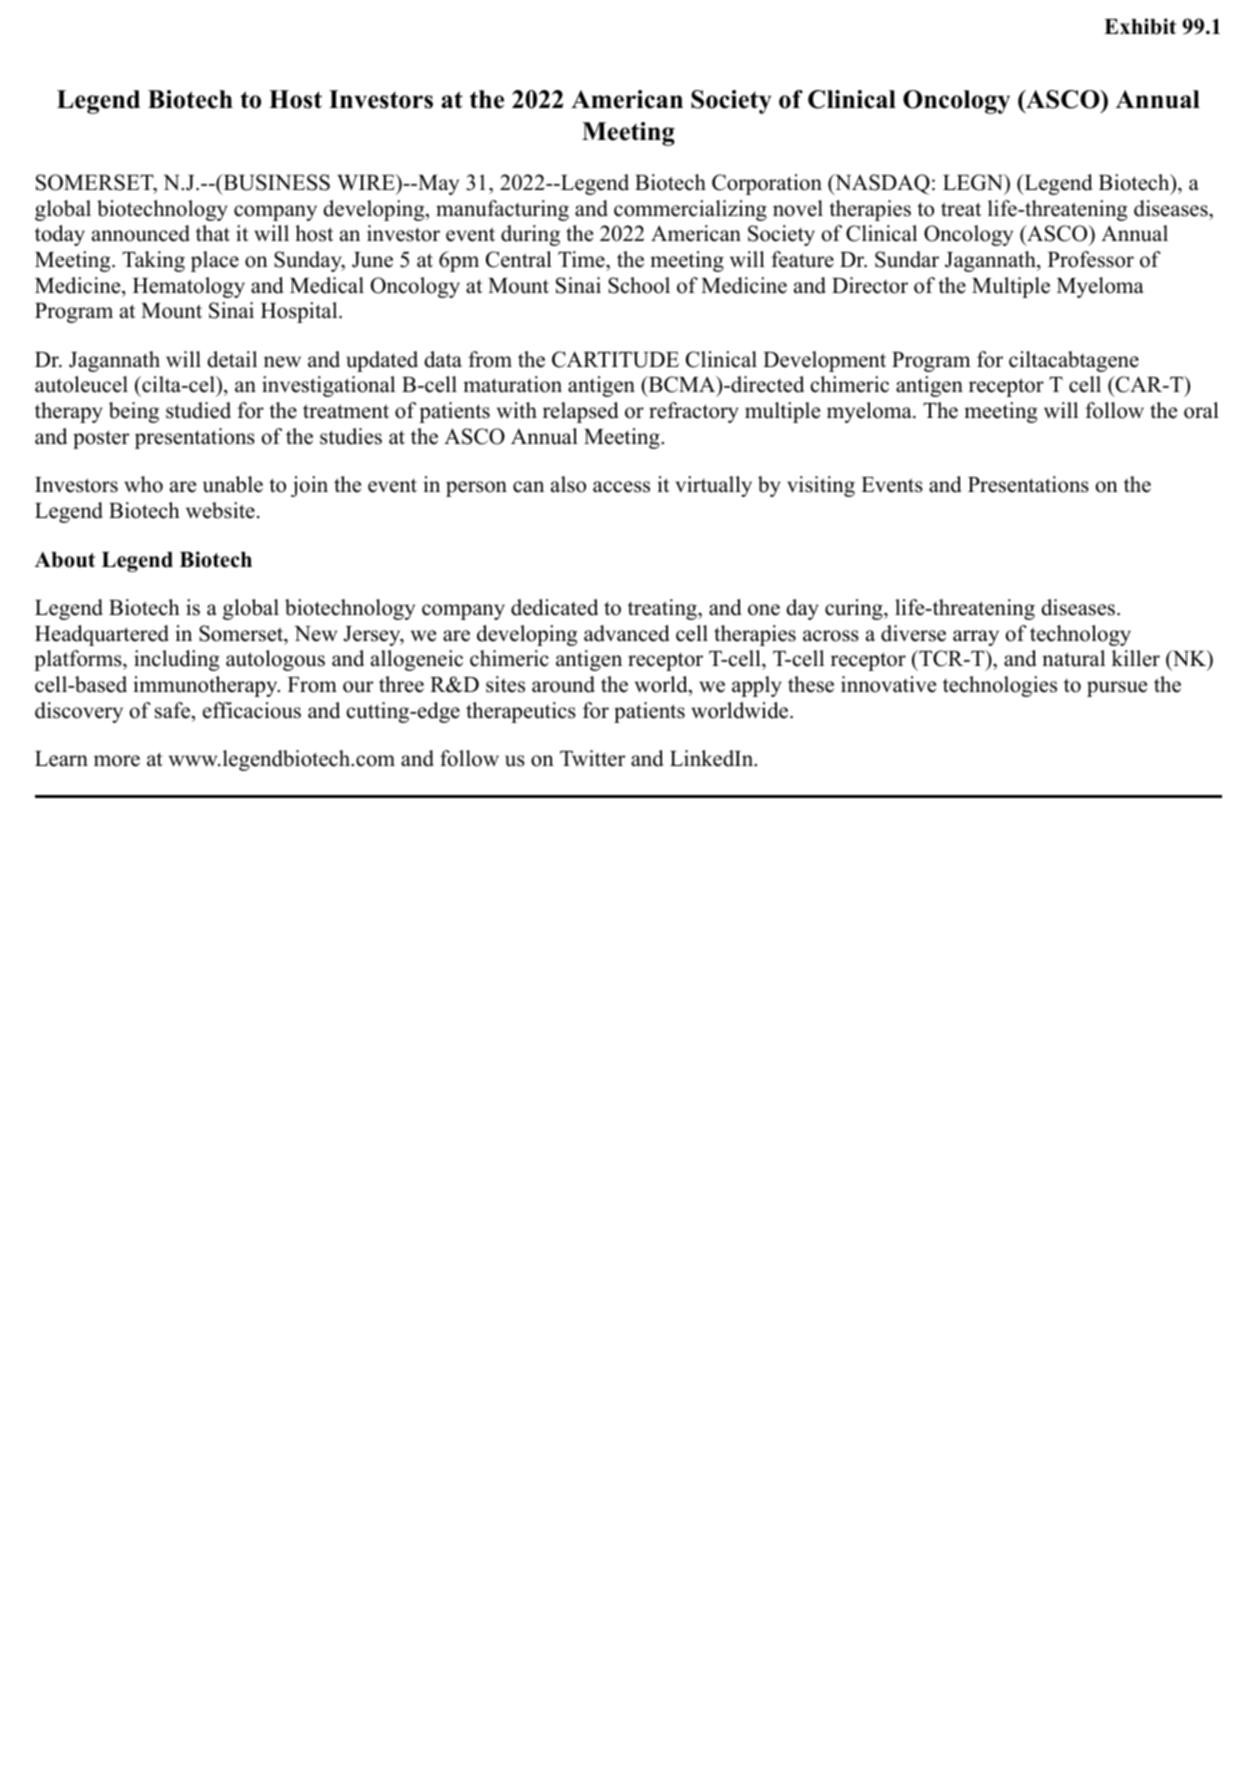 This page has width=1258, height=1780. What do you see at coordinates (580, 412) in the page?
I see `relapsed` at bounding box center [580, 412].
